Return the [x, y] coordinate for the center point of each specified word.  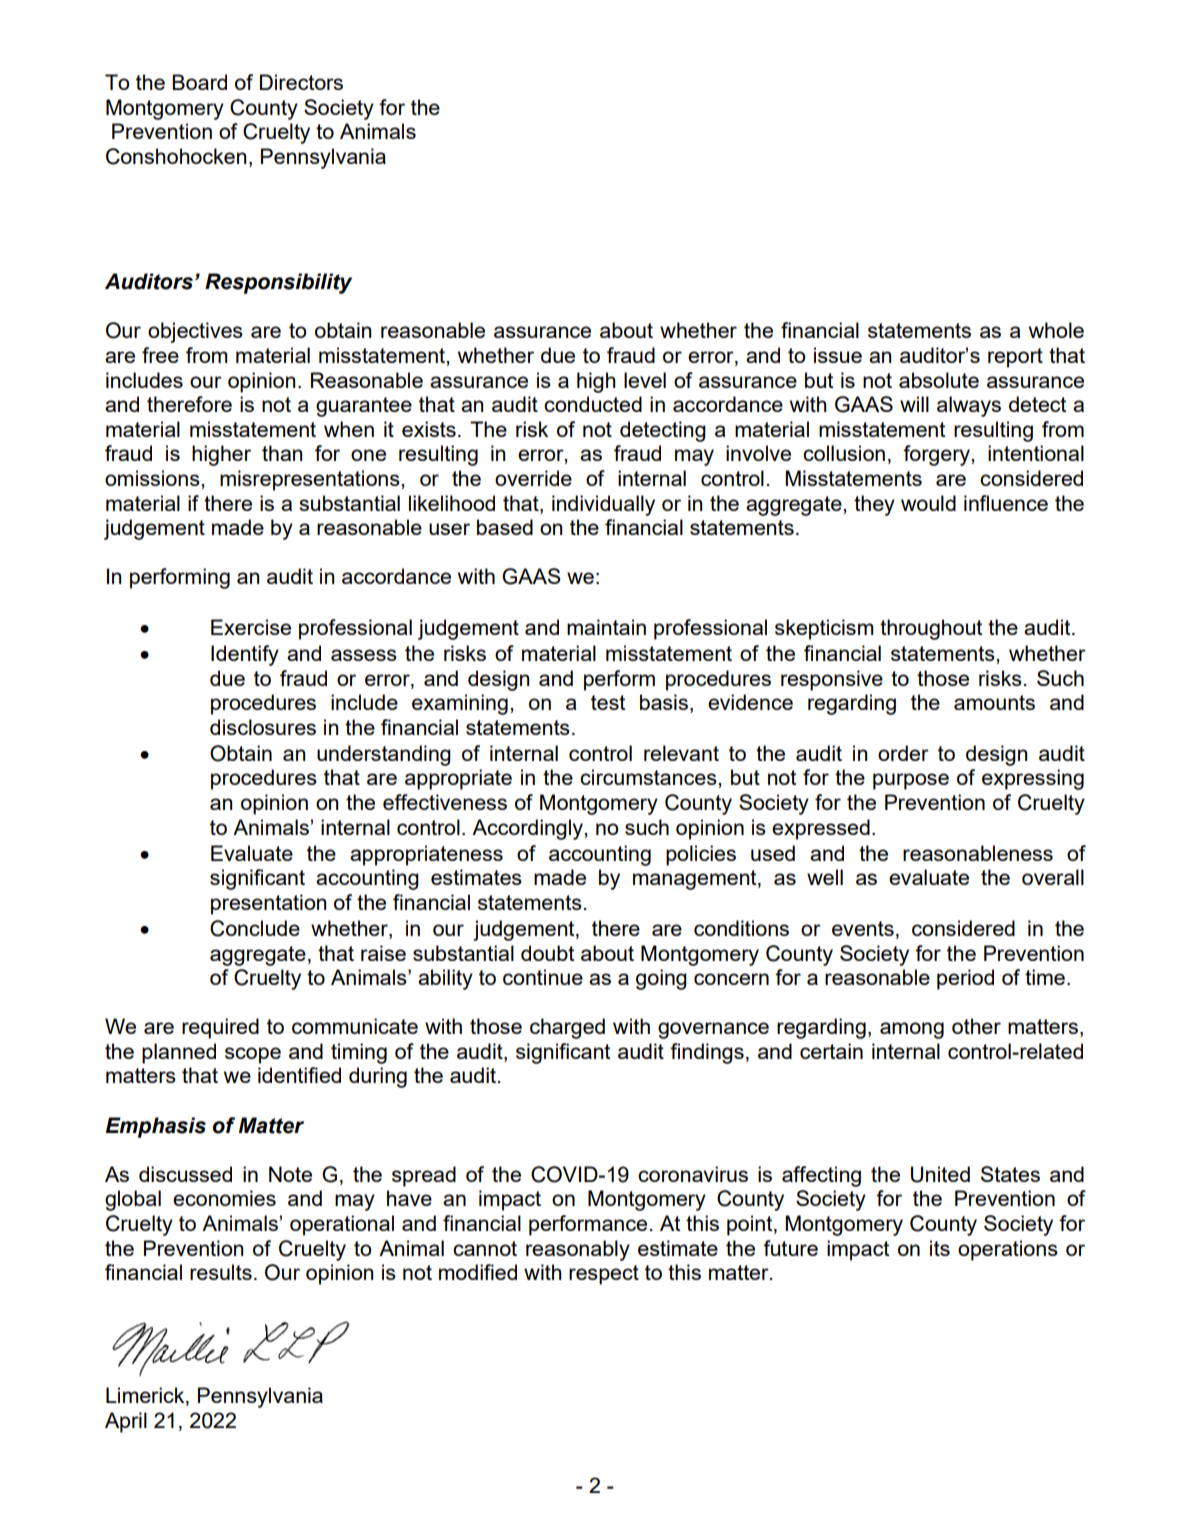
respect [604, 1275]
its [940, 1248]
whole [1056, 330]
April [126, 1422]
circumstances [649, 777]
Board [199, 82]
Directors [301, 82]
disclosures [263, 727]
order [903, 753]
